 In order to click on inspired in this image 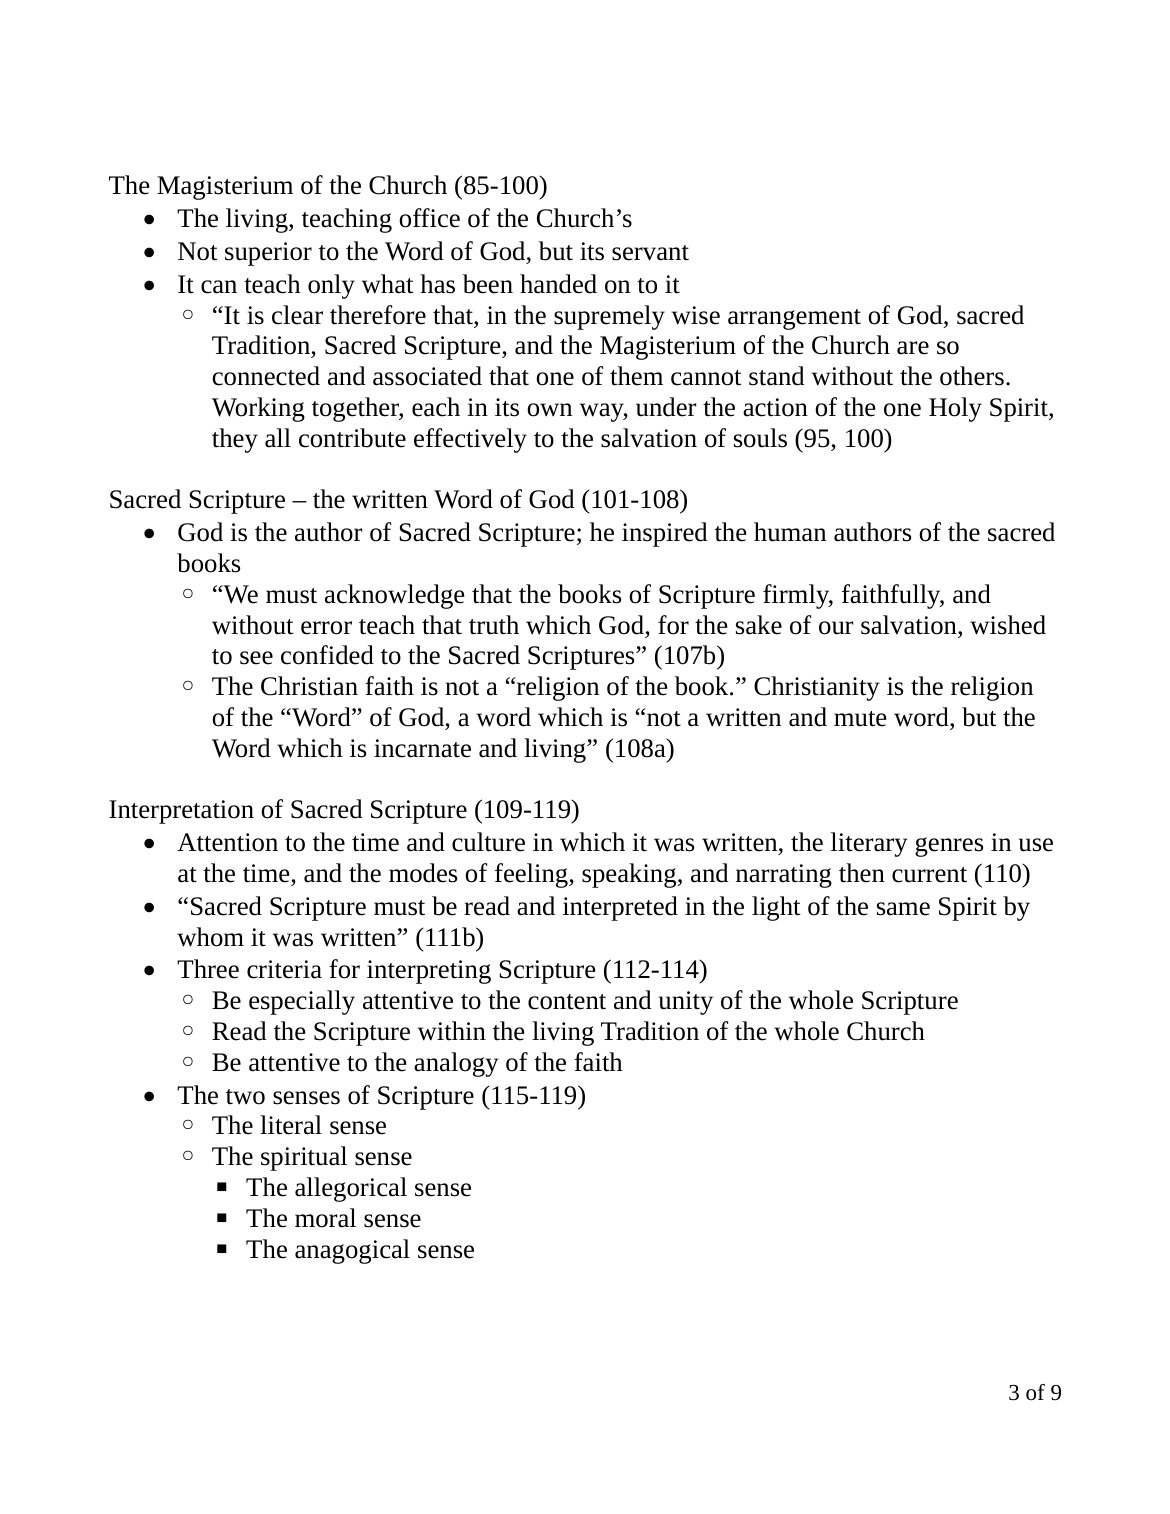, I will do `click(665, 534)`.
